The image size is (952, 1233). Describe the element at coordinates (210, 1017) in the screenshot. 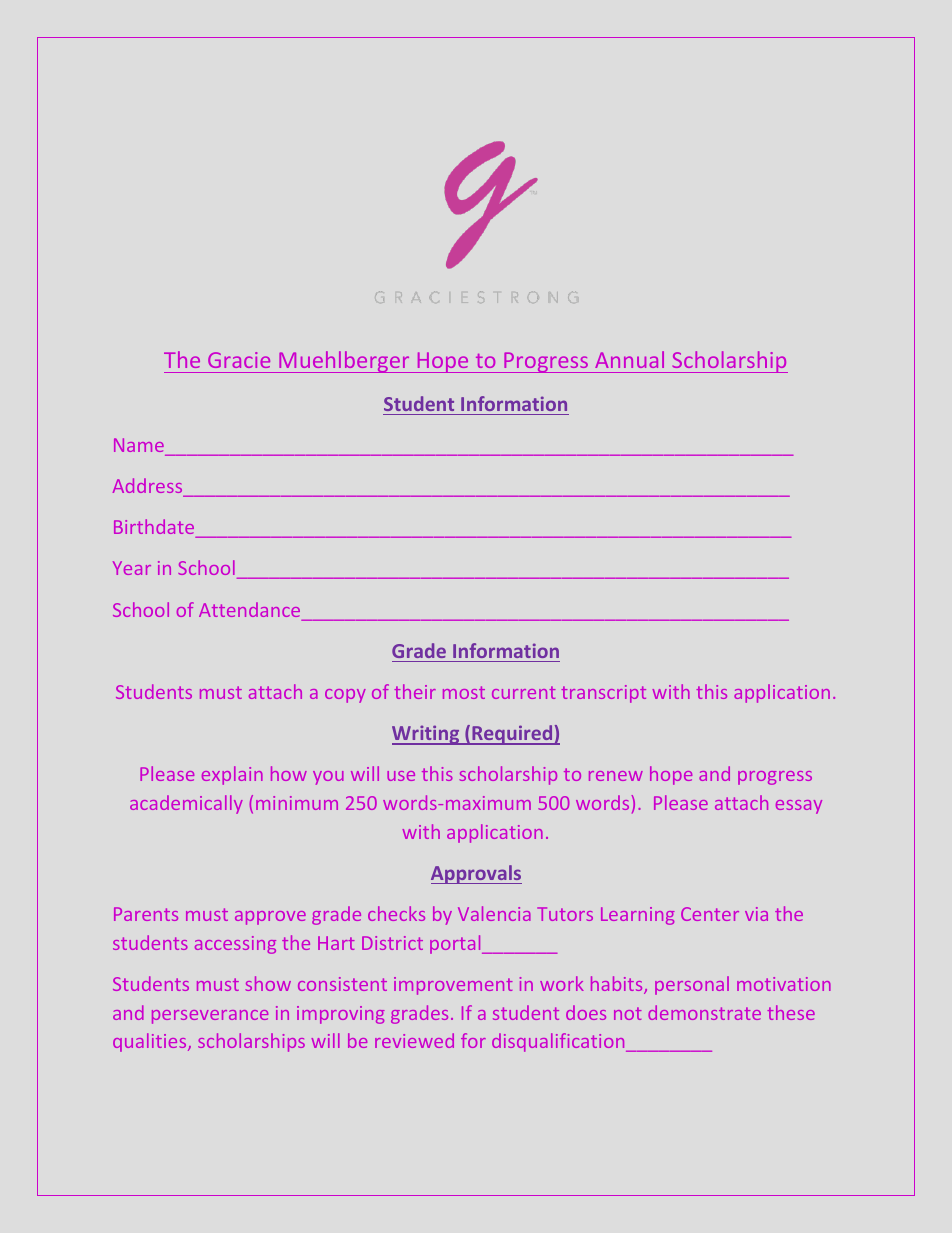

I see `perseverance` at that location.
